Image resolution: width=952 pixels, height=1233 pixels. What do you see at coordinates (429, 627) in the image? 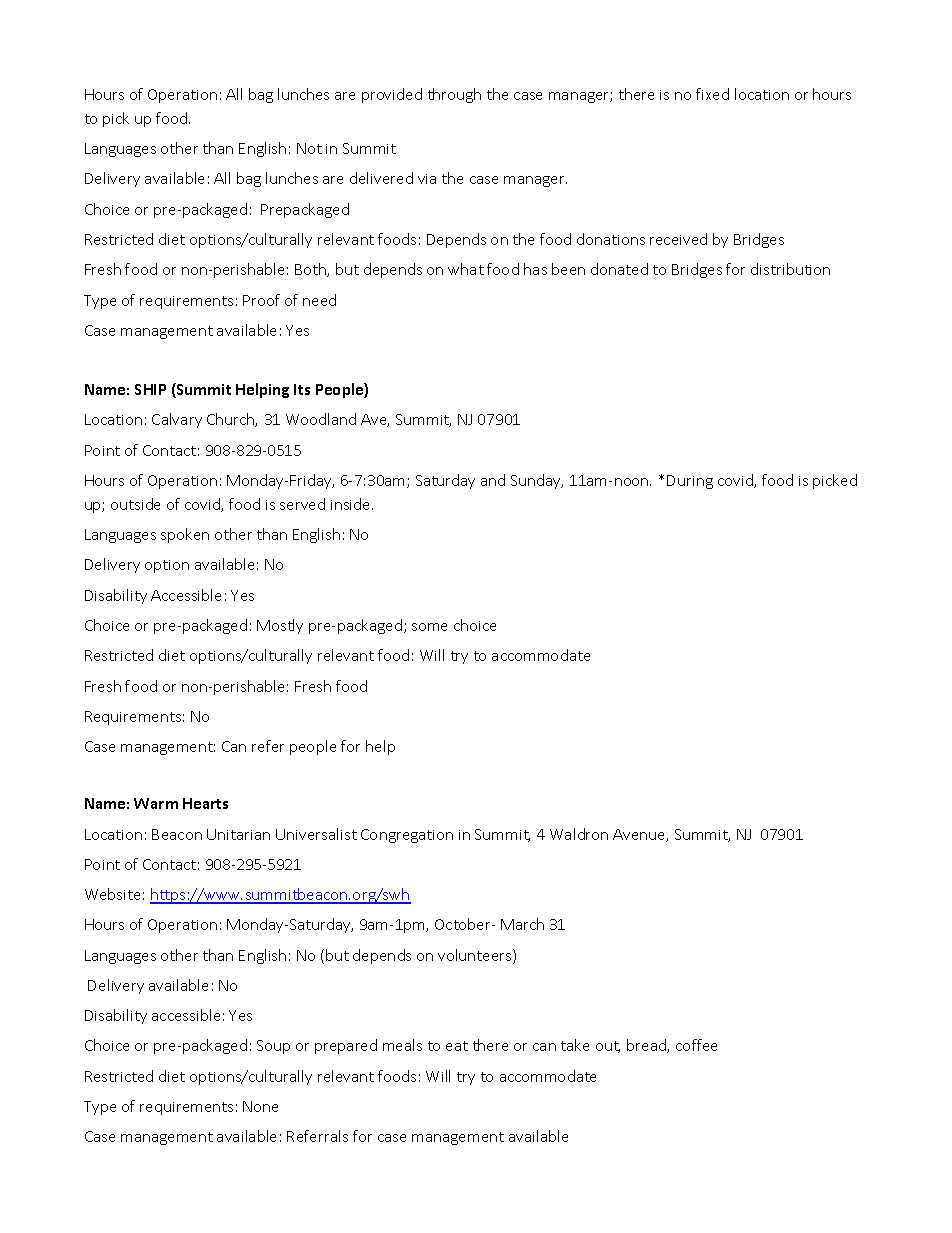
I see `some` at bounding box center [429, 627].
